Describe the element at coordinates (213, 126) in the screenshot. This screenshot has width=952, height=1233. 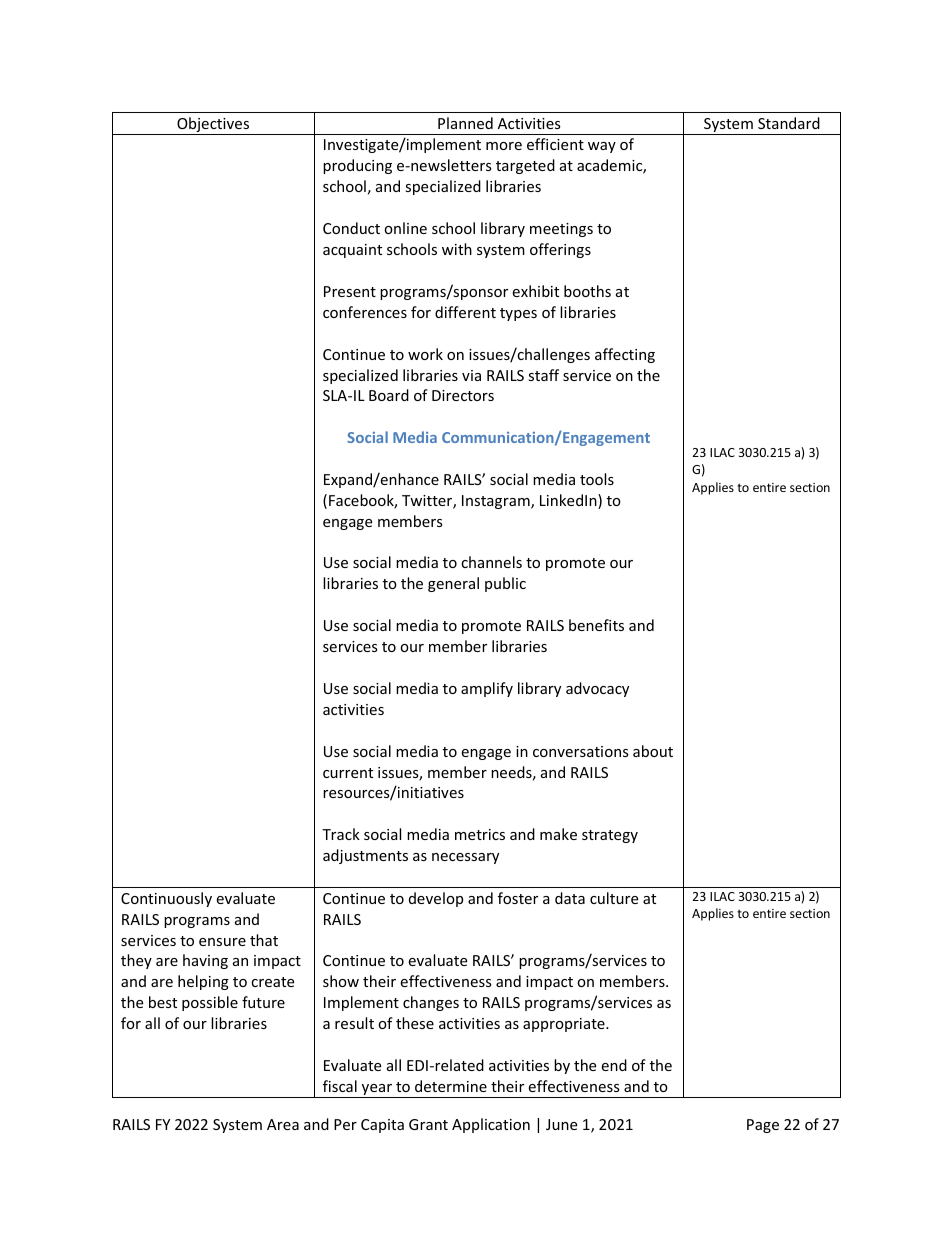
I see `Objectives` at that location.
